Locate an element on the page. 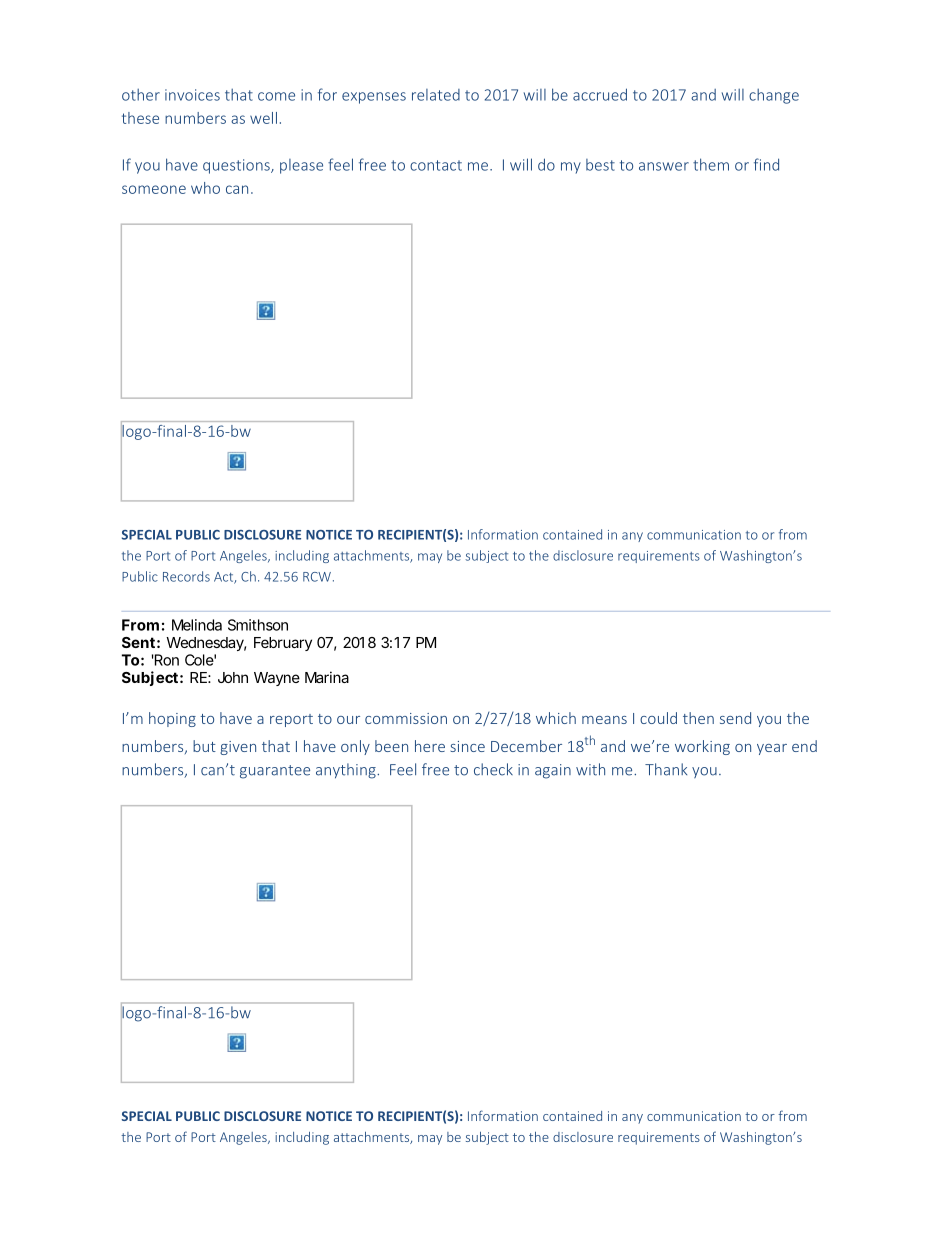 The width and height of the image is (952, 1233). change is located at coordinates (774, 96).
